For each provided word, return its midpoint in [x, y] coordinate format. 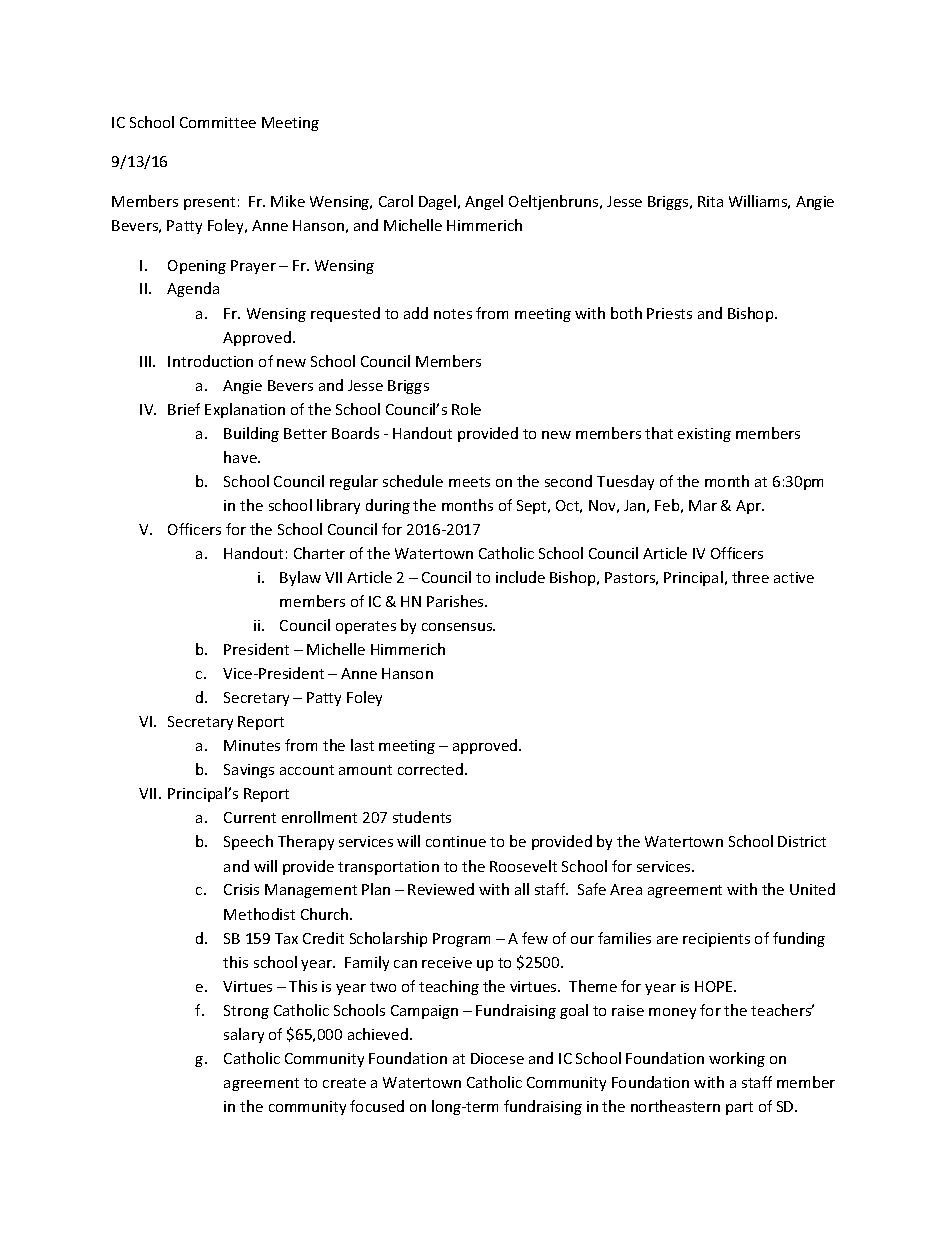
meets [469, 482]
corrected [432, 769]
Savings [249, 771]
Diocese [497, 1058]
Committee [218, 122]
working [737, 1059]
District [802, 841]
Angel [484, 202]
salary [244, 1035]
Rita [710, 201]
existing [704, 435]
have [241, 457]
